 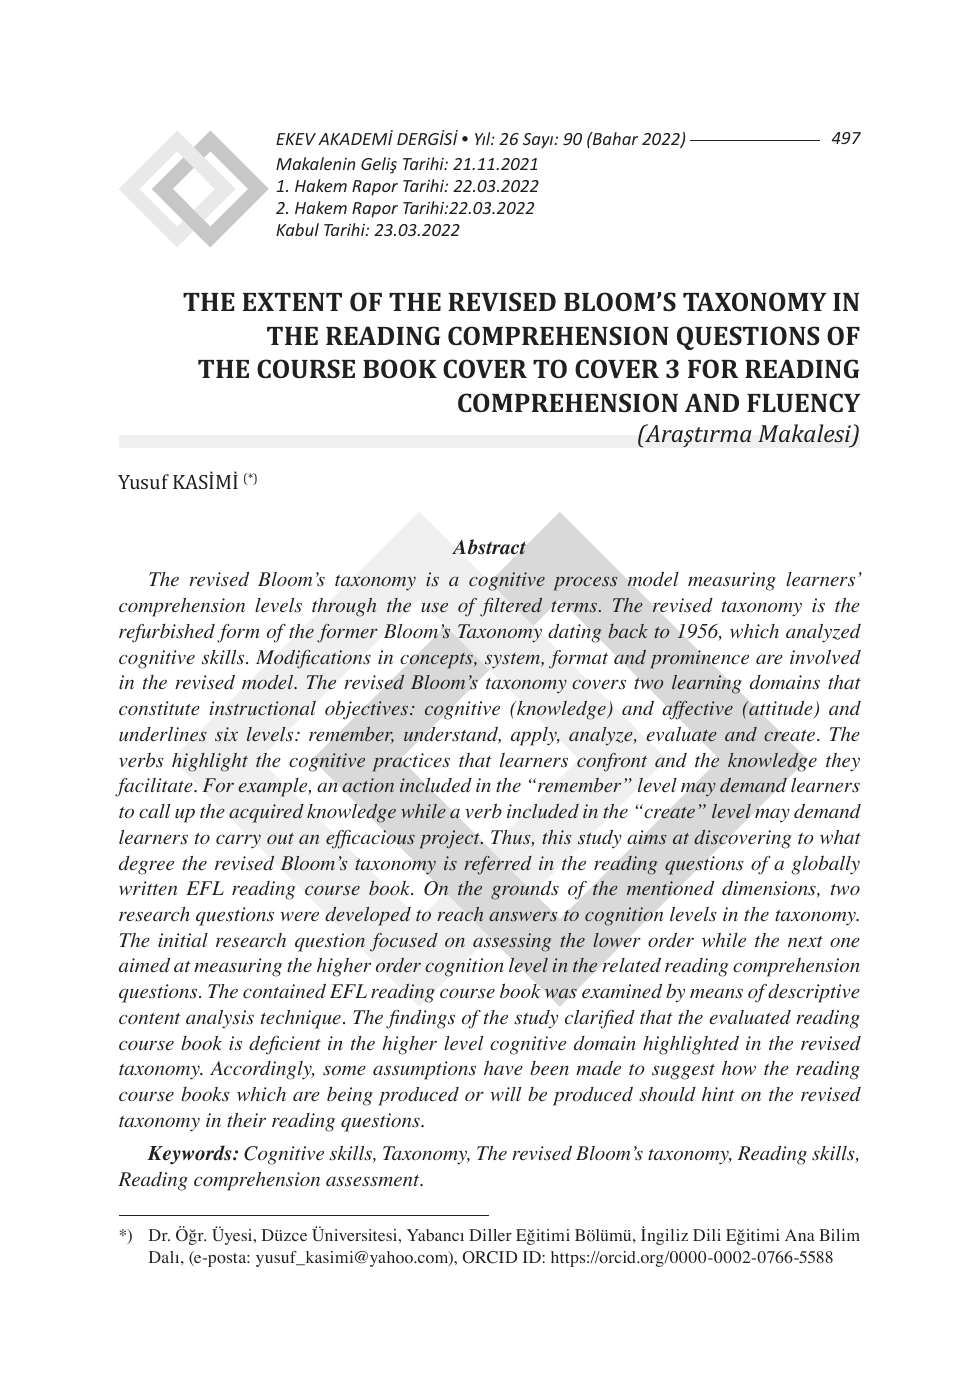 What do you see at coordinates (292, 302) in the screenshot?
I see `EXTENT` at bounding box center [292, 302].
